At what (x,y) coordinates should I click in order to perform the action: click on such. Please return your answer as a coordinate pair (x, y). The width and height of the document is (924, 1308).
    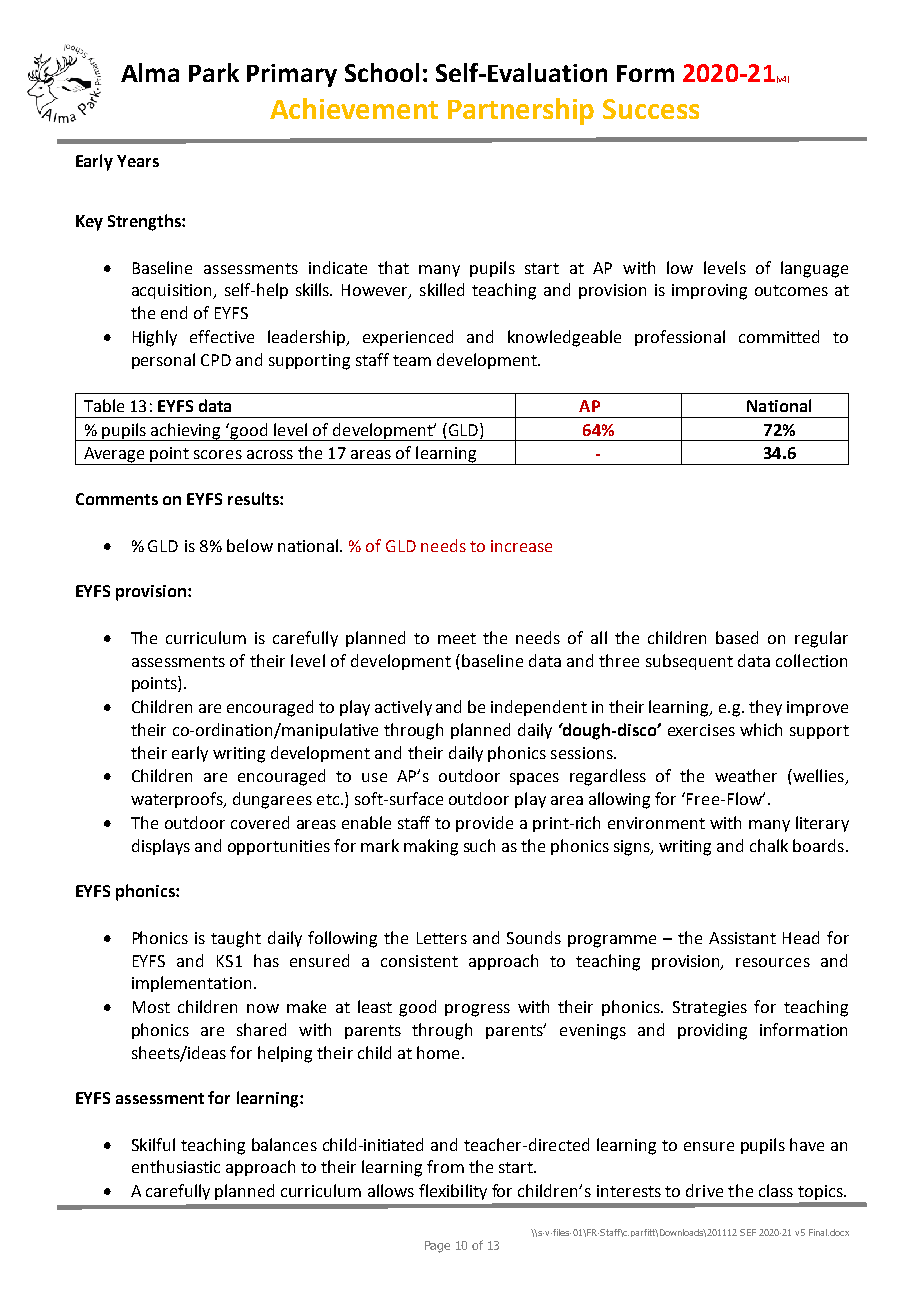
    Looking at the image, I should click on (479, 845).
